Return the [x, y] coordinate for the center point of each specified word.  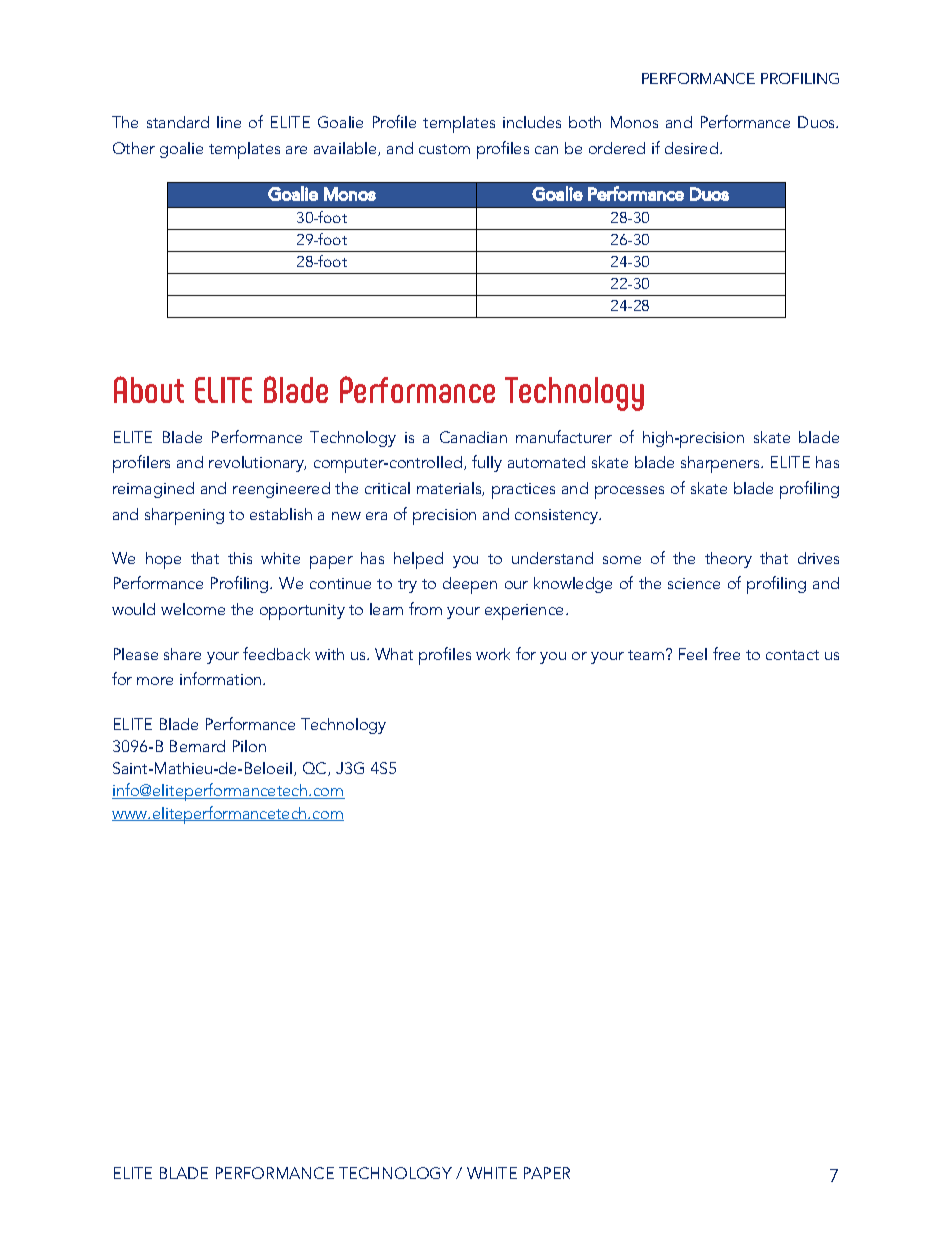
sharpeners [721, 464]
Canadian [473, 437]
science [694, 583]
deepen [470, 585]
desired [691, 148]
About [149, 389]
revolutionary [257, 464]
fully [487, 463]
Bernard [197, 746]
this [240, 558]
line [229, 122]
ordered [617, 148]
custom [444, 149]
